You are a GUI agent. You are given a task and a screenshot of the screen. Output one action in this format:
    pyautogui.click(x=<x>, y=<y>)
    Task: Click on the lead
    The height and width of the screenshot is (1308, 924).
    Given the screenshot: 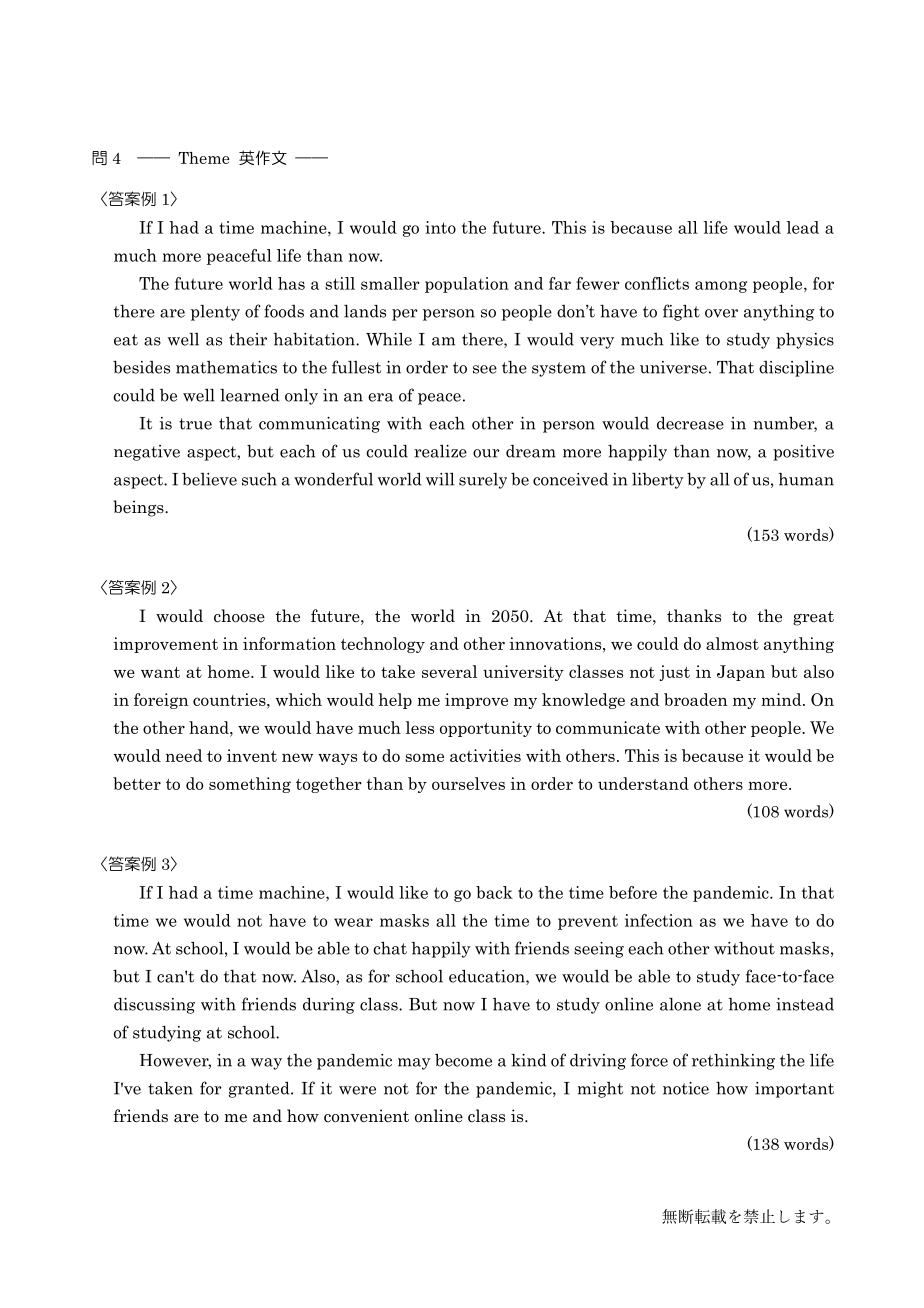 What is the action you would take?
    pyautogui.click(x=802, y=227)
